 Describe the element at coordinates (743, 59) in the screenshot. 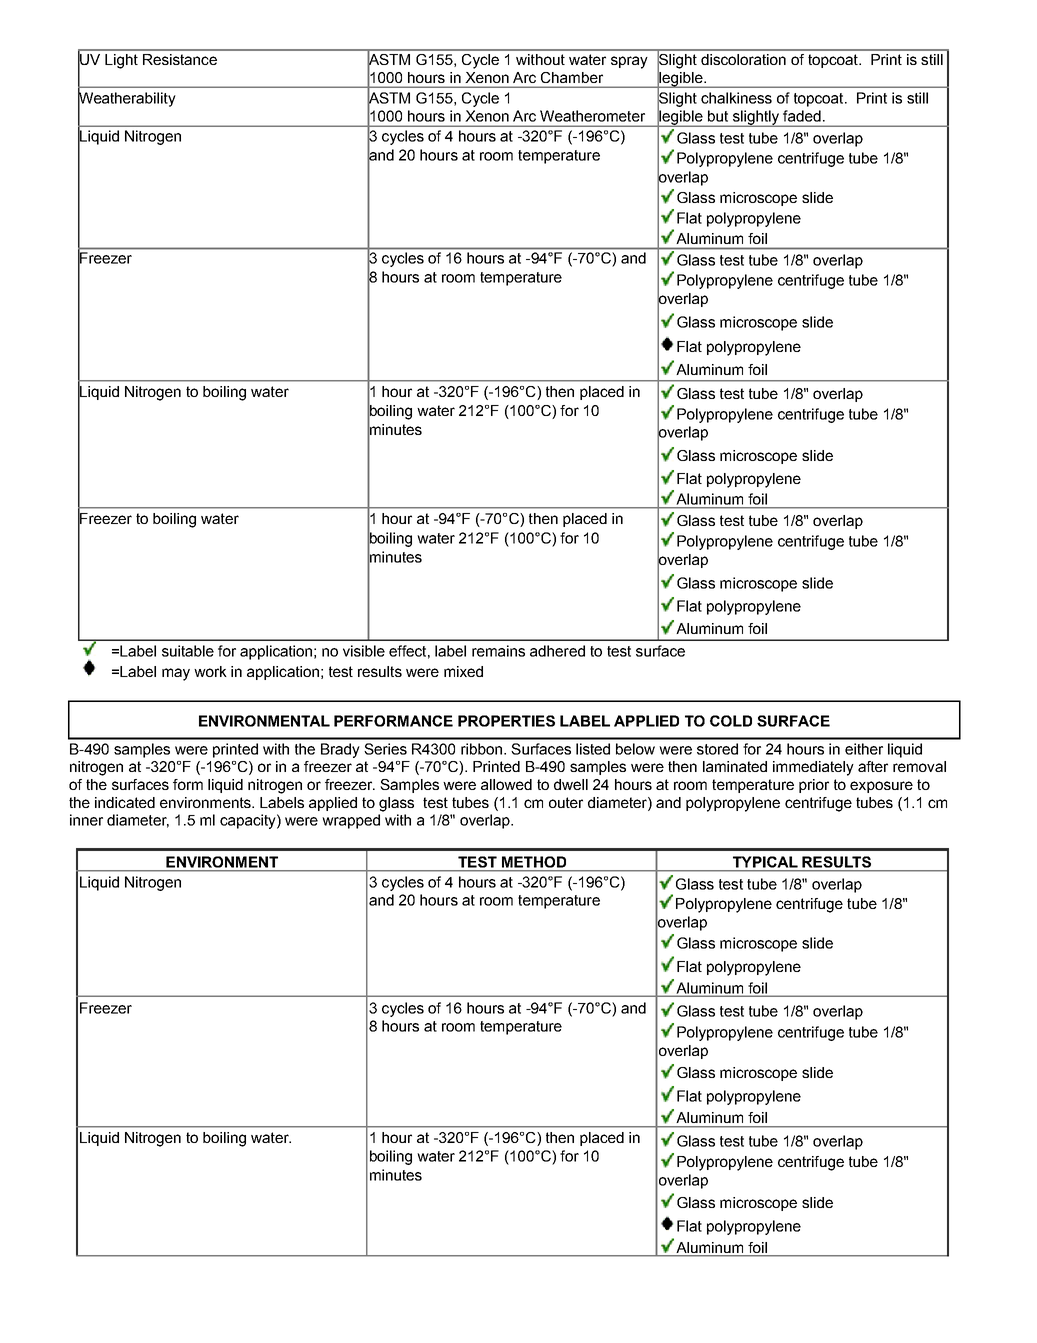

I see `discoloration` at that location.
